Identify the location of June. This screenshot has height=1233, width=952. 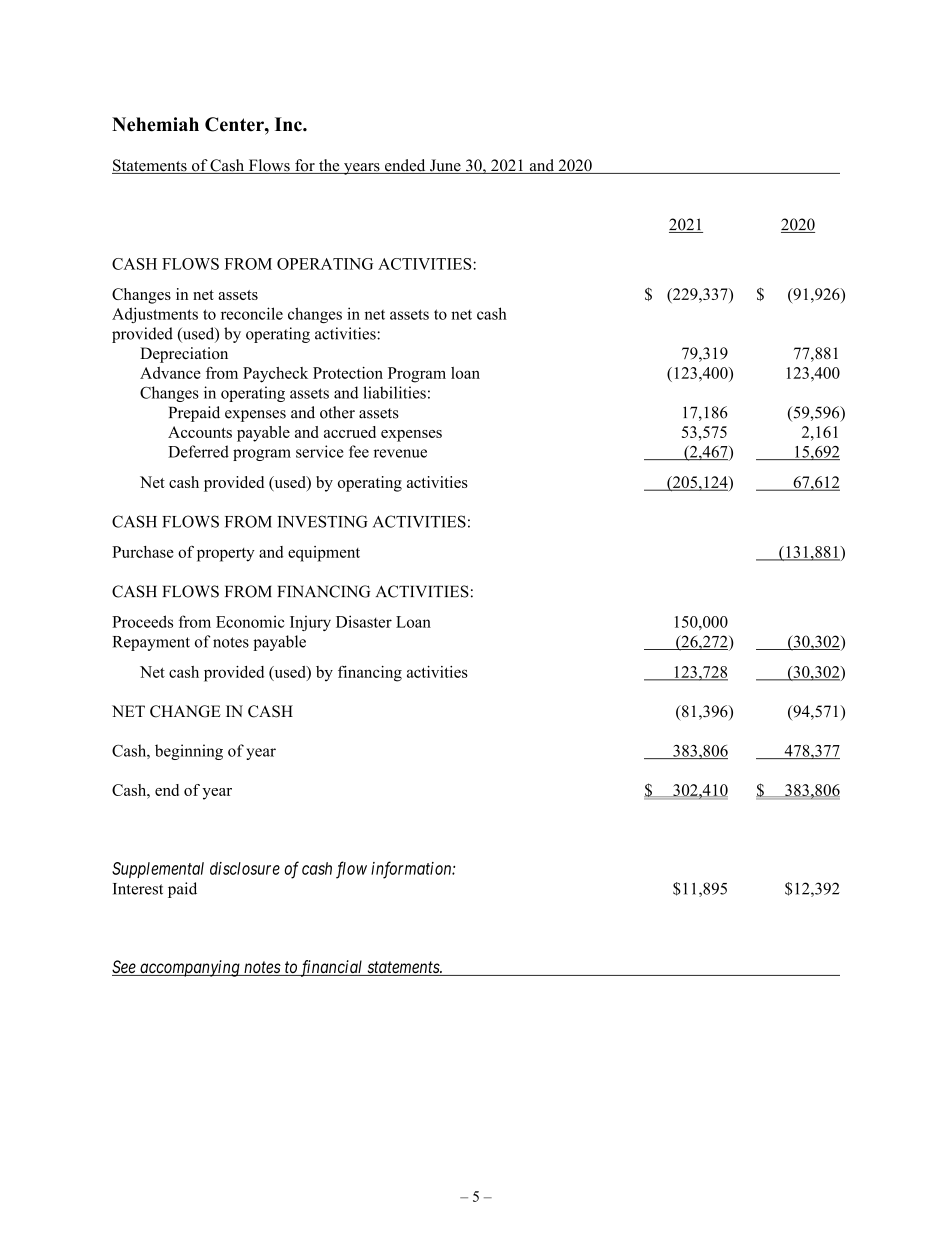
(445, 166).
